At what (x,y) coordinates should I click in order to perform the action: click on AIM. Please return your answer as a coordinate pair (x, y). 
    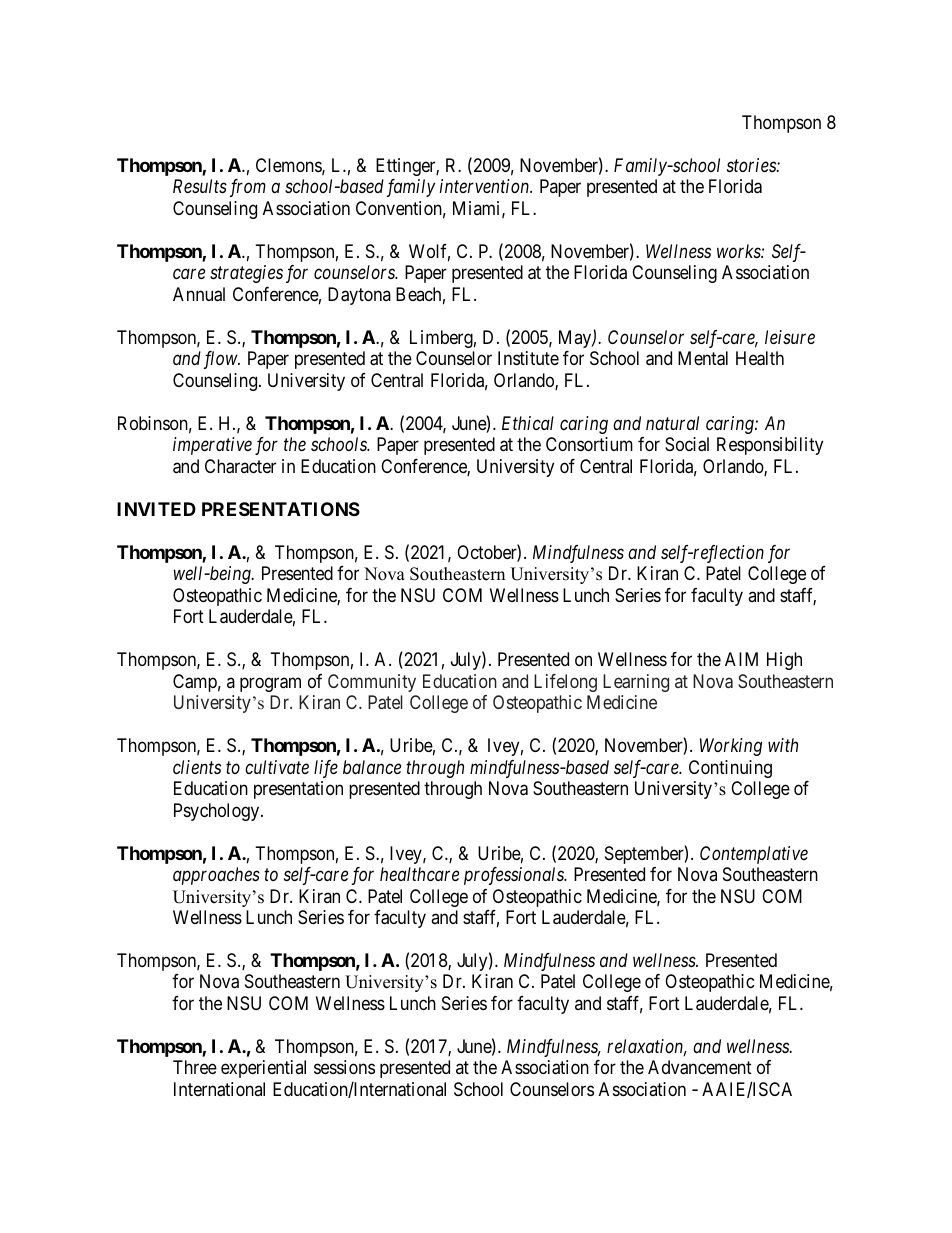
    Looking at the image, I should click on (741, 659).
